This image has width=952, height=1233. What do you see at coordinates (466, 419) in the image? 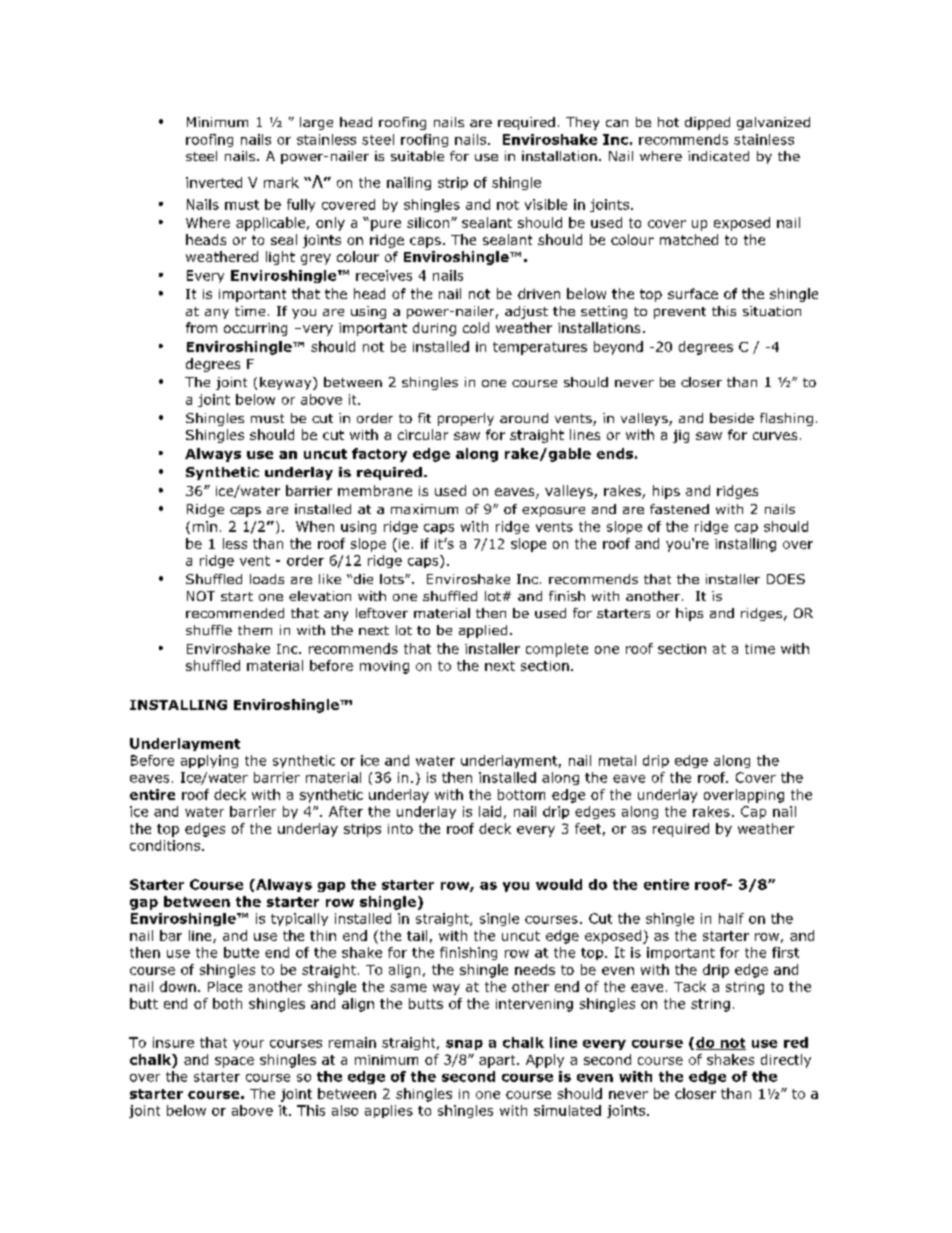
I see `properly` at bounding box center [466, 419].
